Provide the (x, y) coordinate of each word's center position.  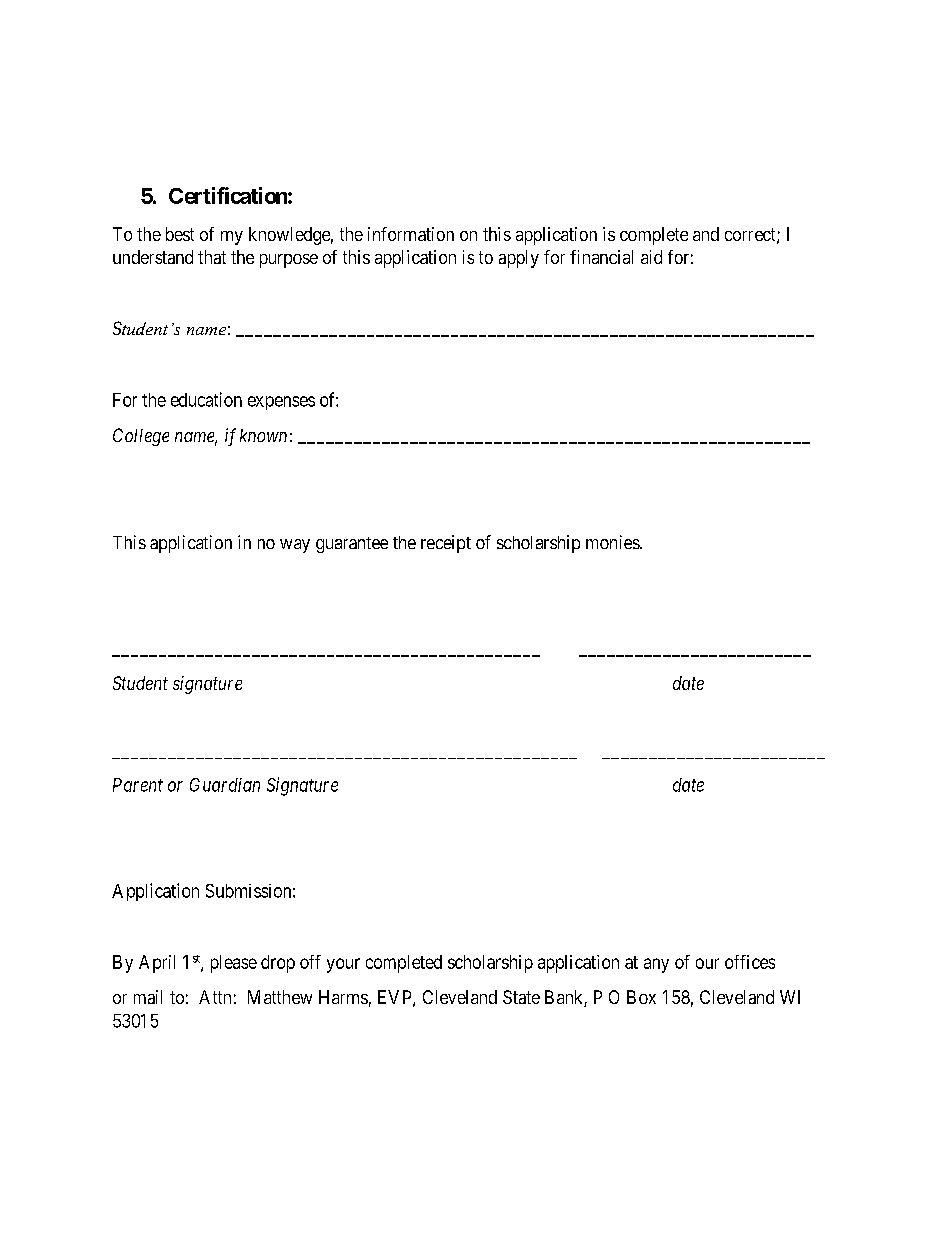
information (411, 234)
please (234, 964)
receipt (446, 544)
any (656, 965)
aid (651, 257)
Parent (138, 785)
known (263, 435)
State (521, 997)
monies (613, 542)
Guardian (225, 785)
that (212, 257)
